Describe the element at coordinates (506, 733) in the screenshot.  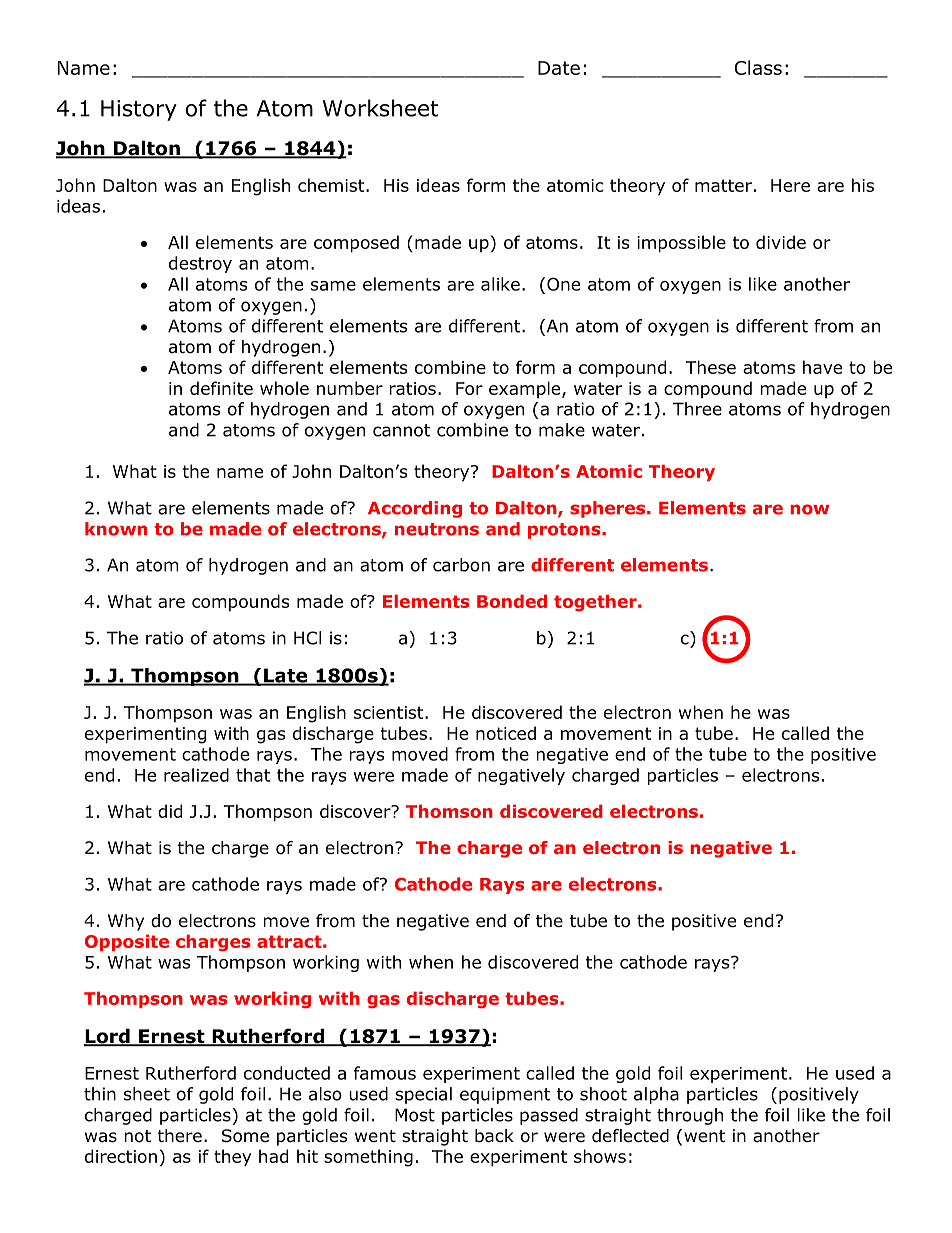
I see `noticed` at that location.
